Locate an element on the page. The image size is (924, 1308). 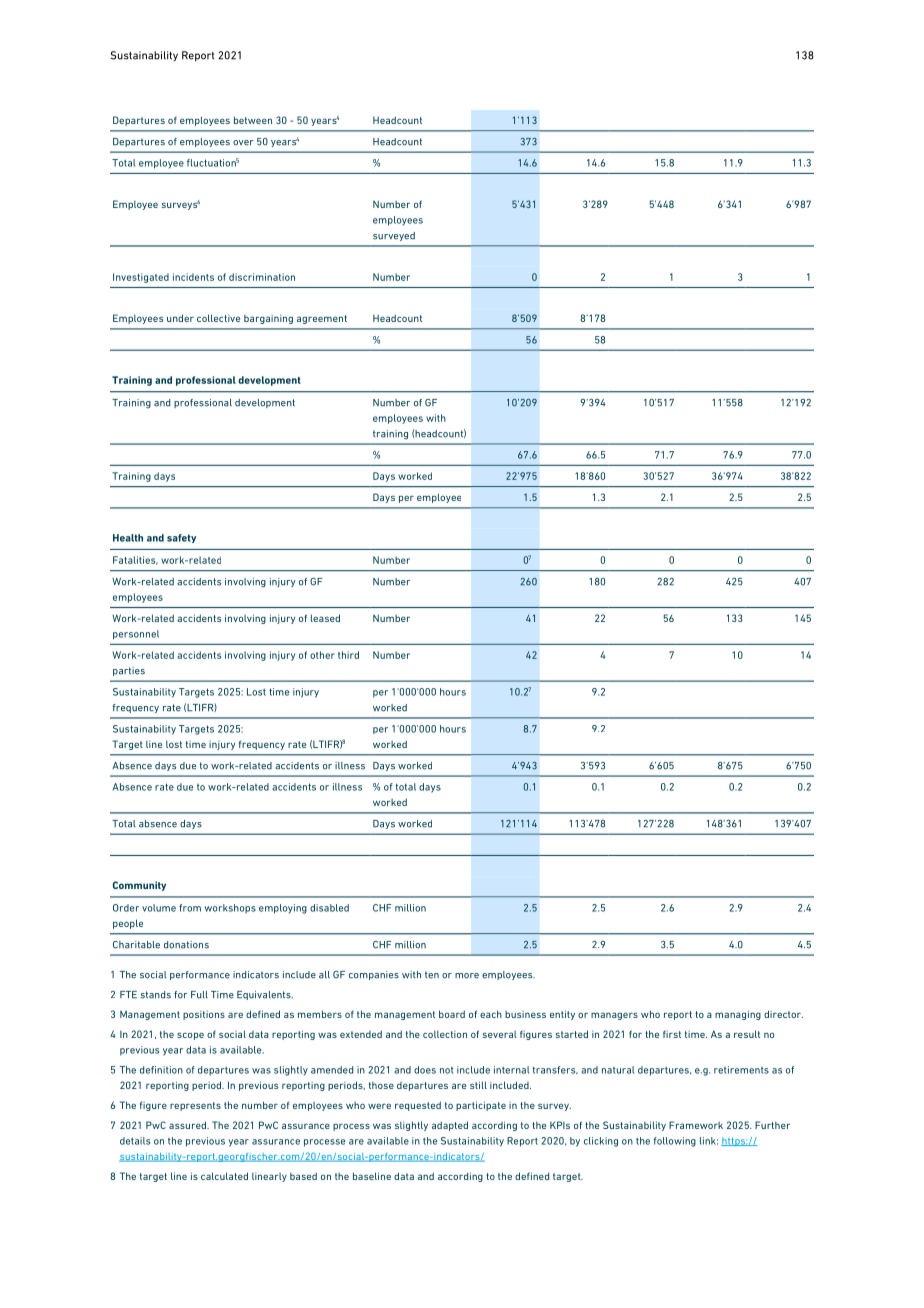
agreement is located at coordinates (322, 319).
